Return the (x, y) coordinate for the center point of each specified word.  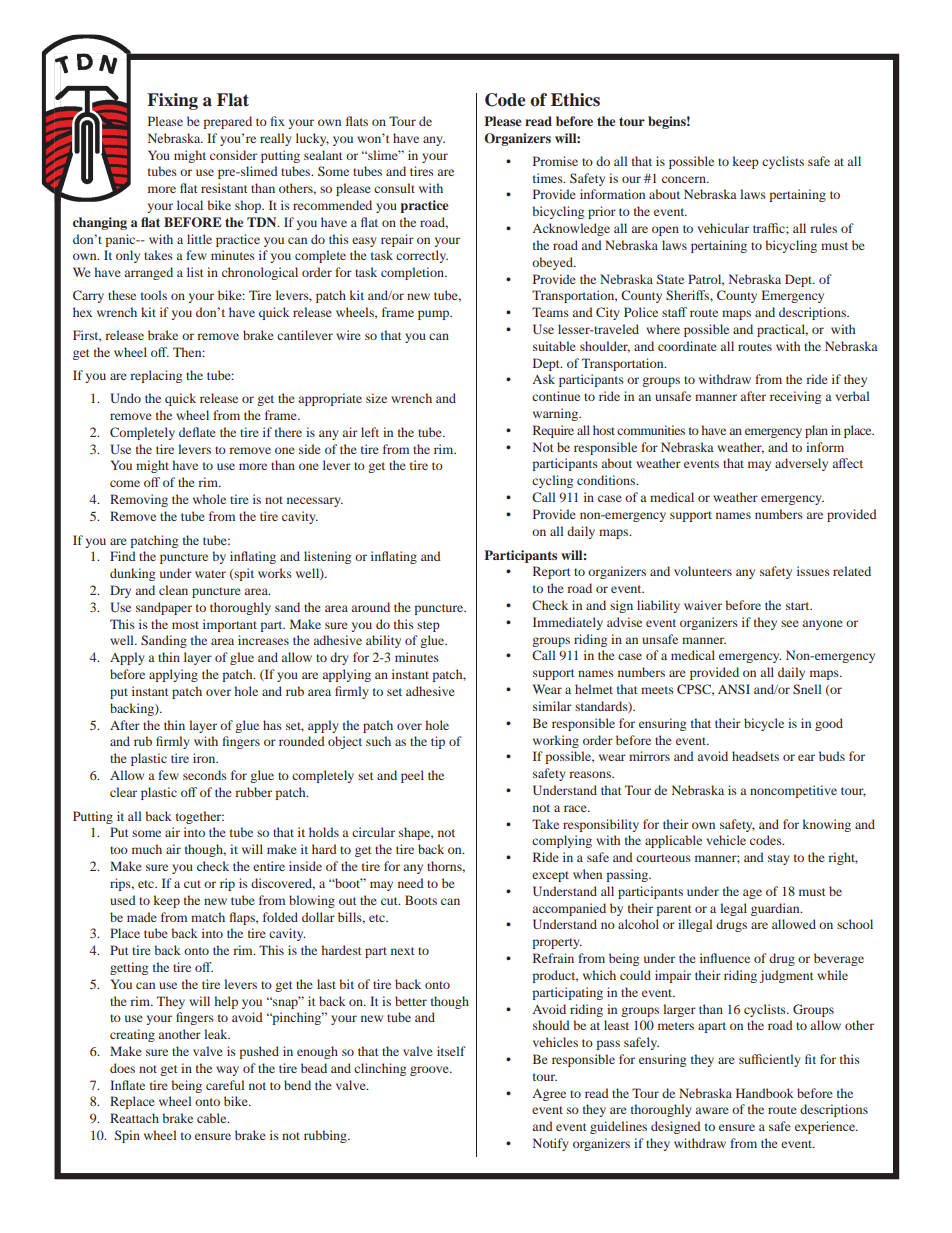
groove (430, 1071)
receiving (795, 397)
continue (556, 396)
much (147, 849)
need (411, 883)
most (185, 625)
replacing (156, 376)
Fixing (172, 101)
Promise (555, 161)
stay (779, 859)
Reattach (134, 1118)
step (428, 626)
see (790, 623)
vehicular (723, 228)
